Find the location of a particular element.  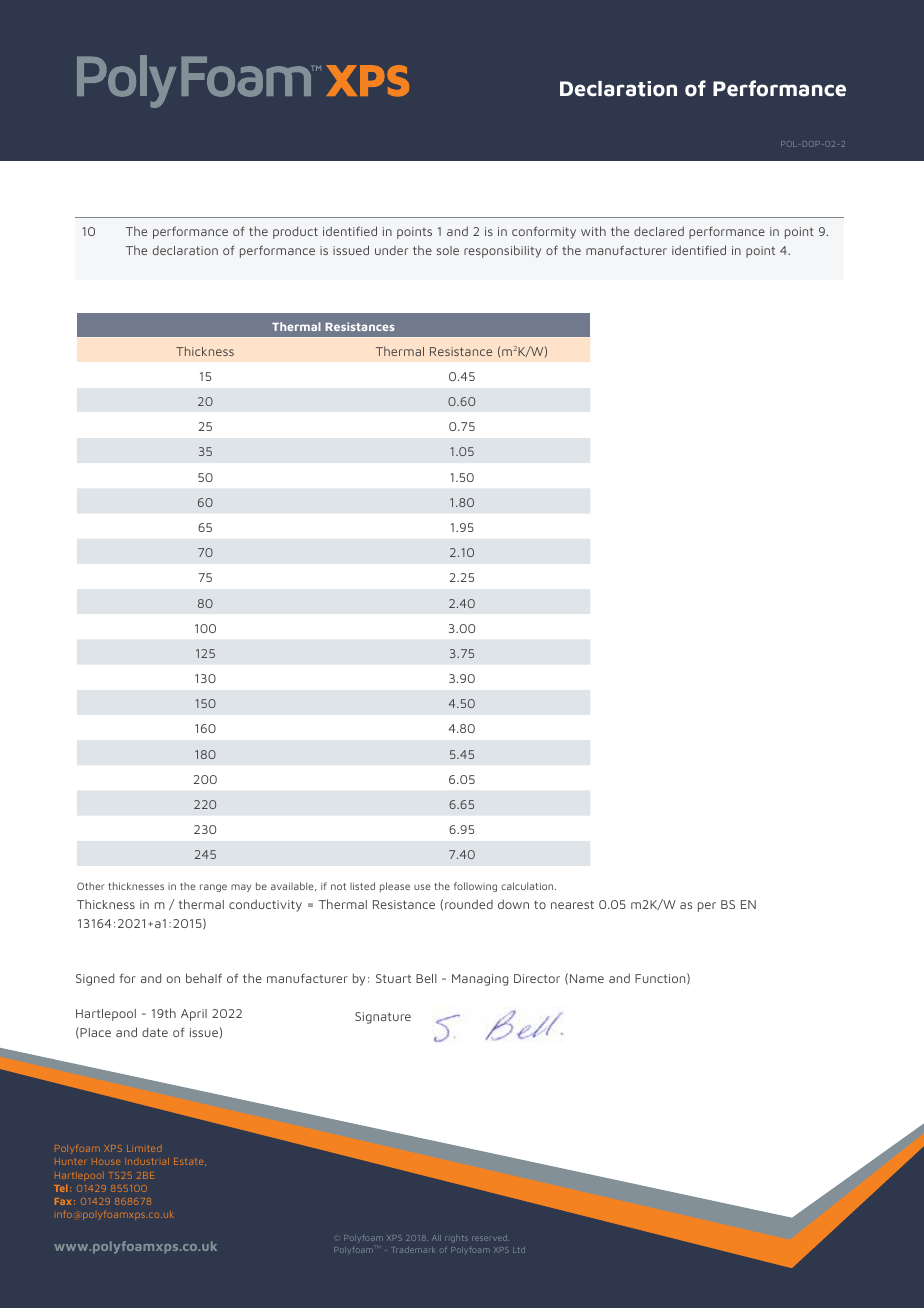

Other is located at coordinates (90, 886).
